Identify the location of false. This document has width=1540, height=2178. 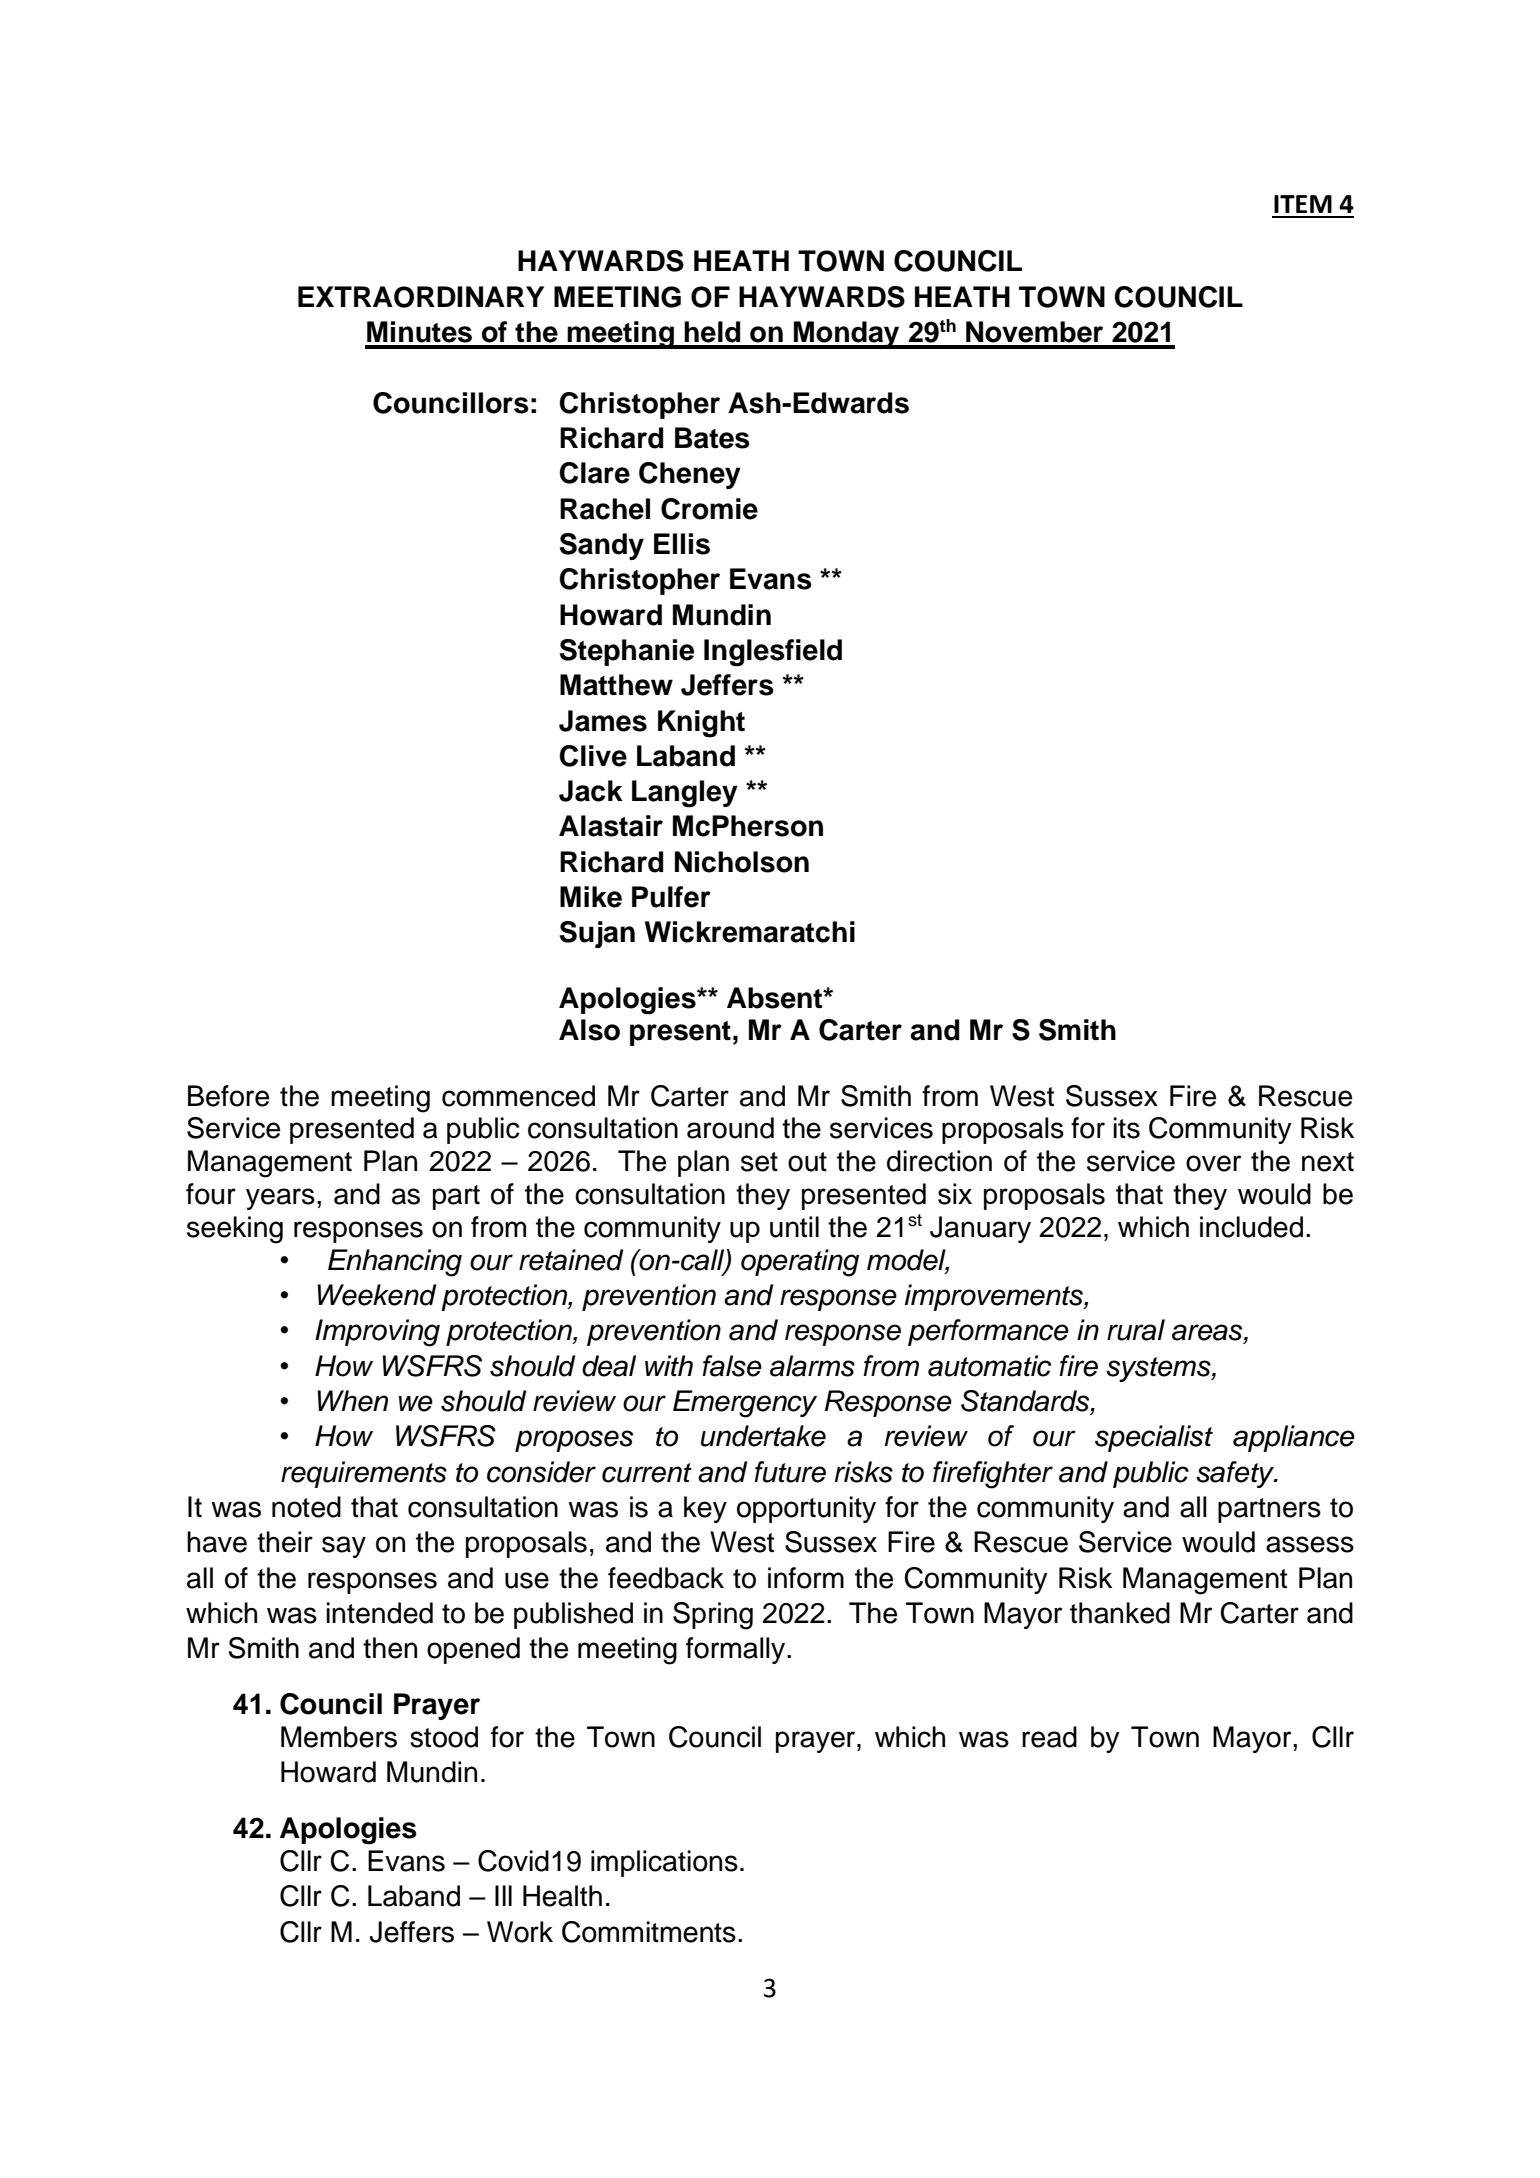
(732, 1366).
